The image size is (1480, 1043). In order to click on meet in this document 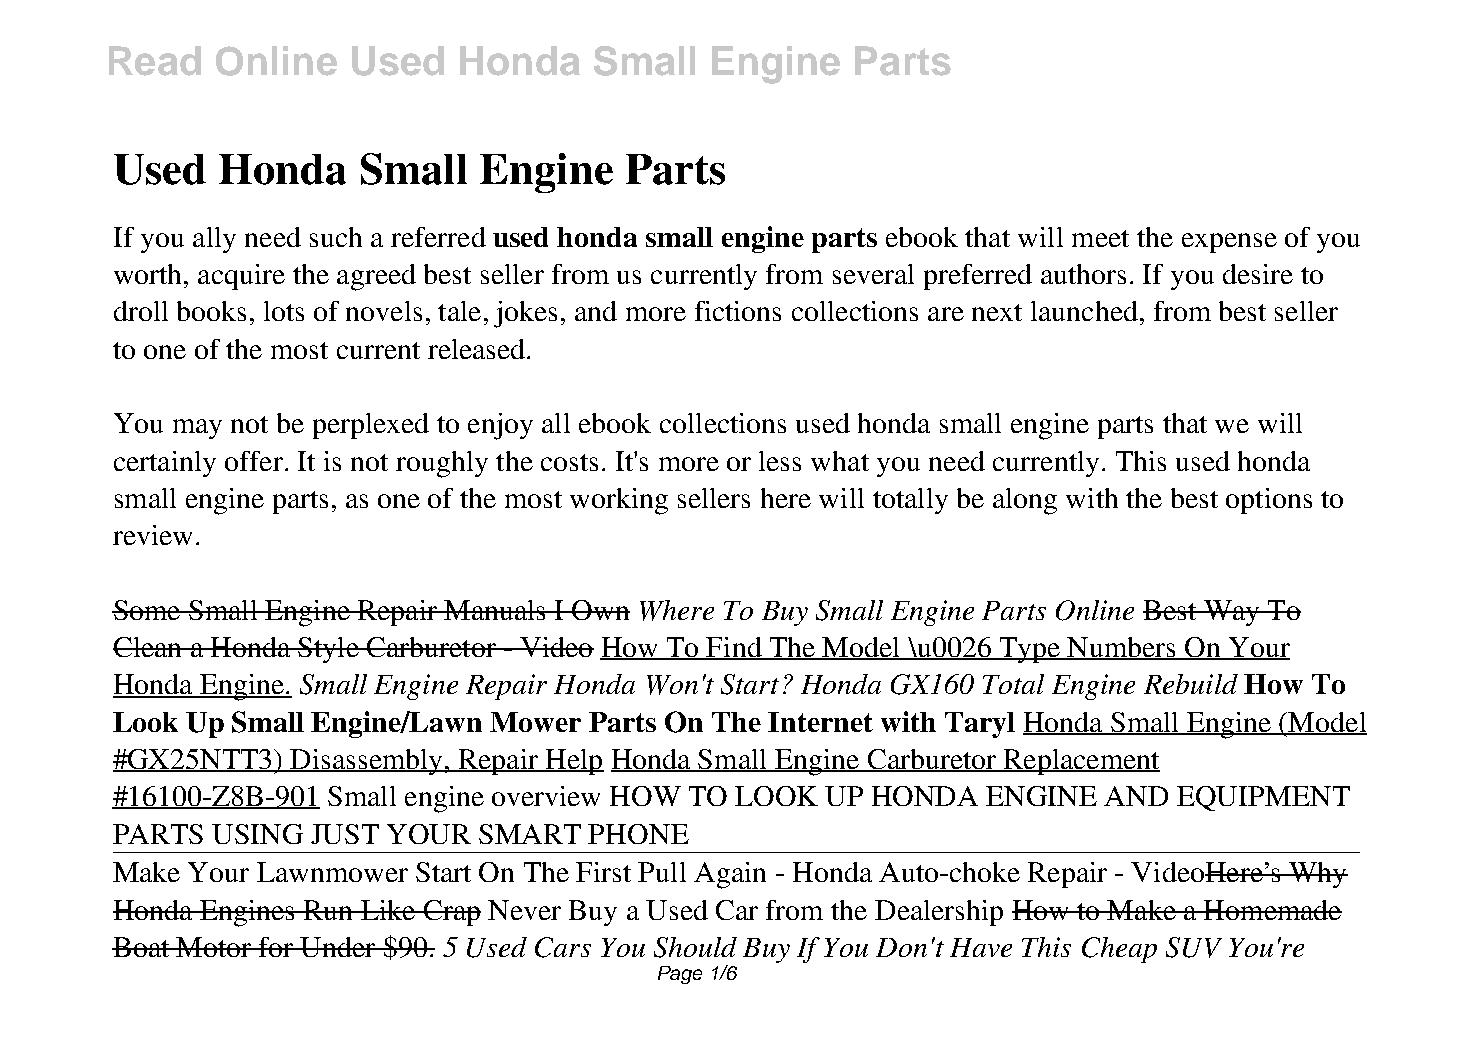, I will do `click(1100, 238)`.
